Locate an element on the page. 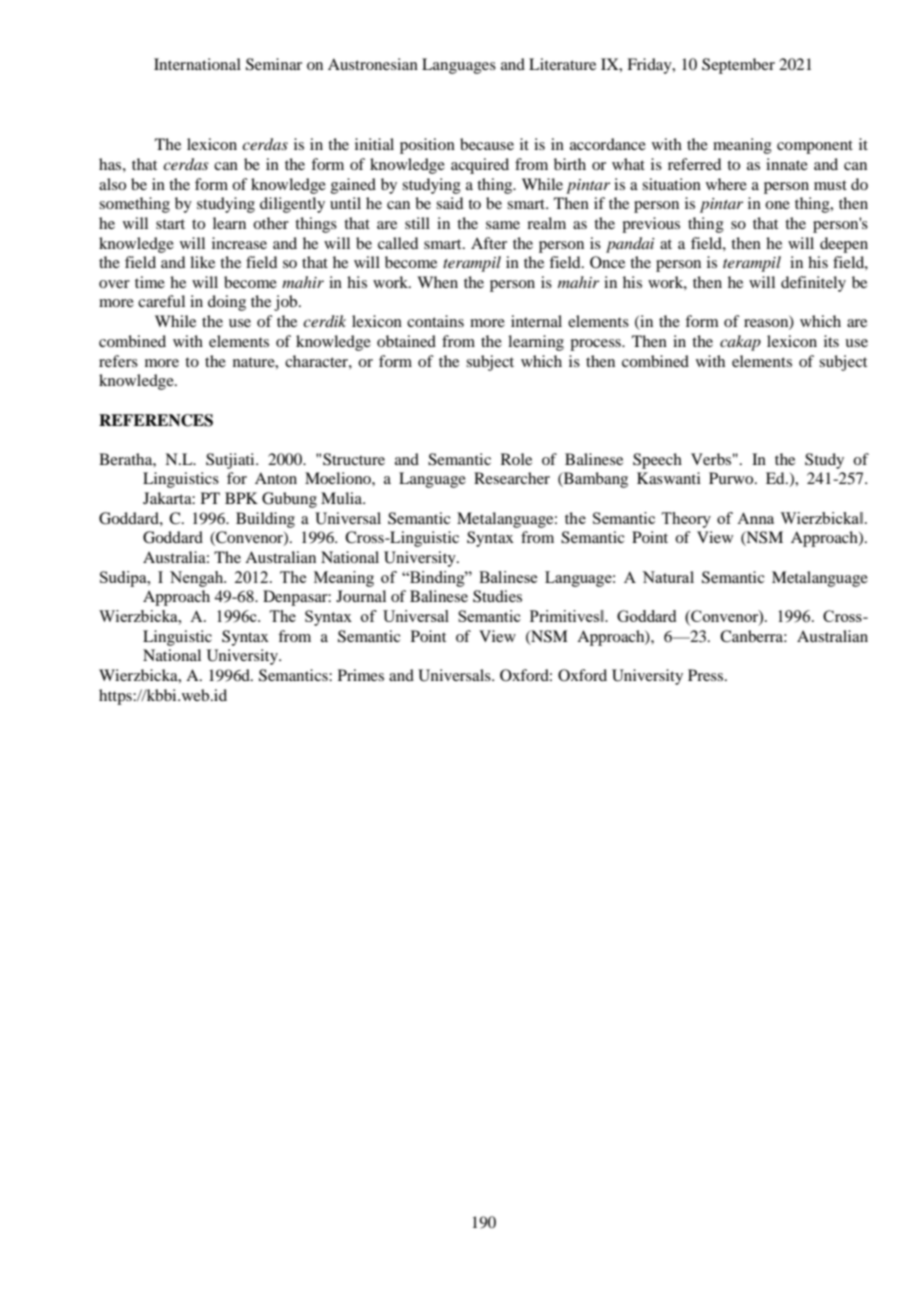 This page has width=924, height=1308. Studies is located at coordinates (497, 596).
